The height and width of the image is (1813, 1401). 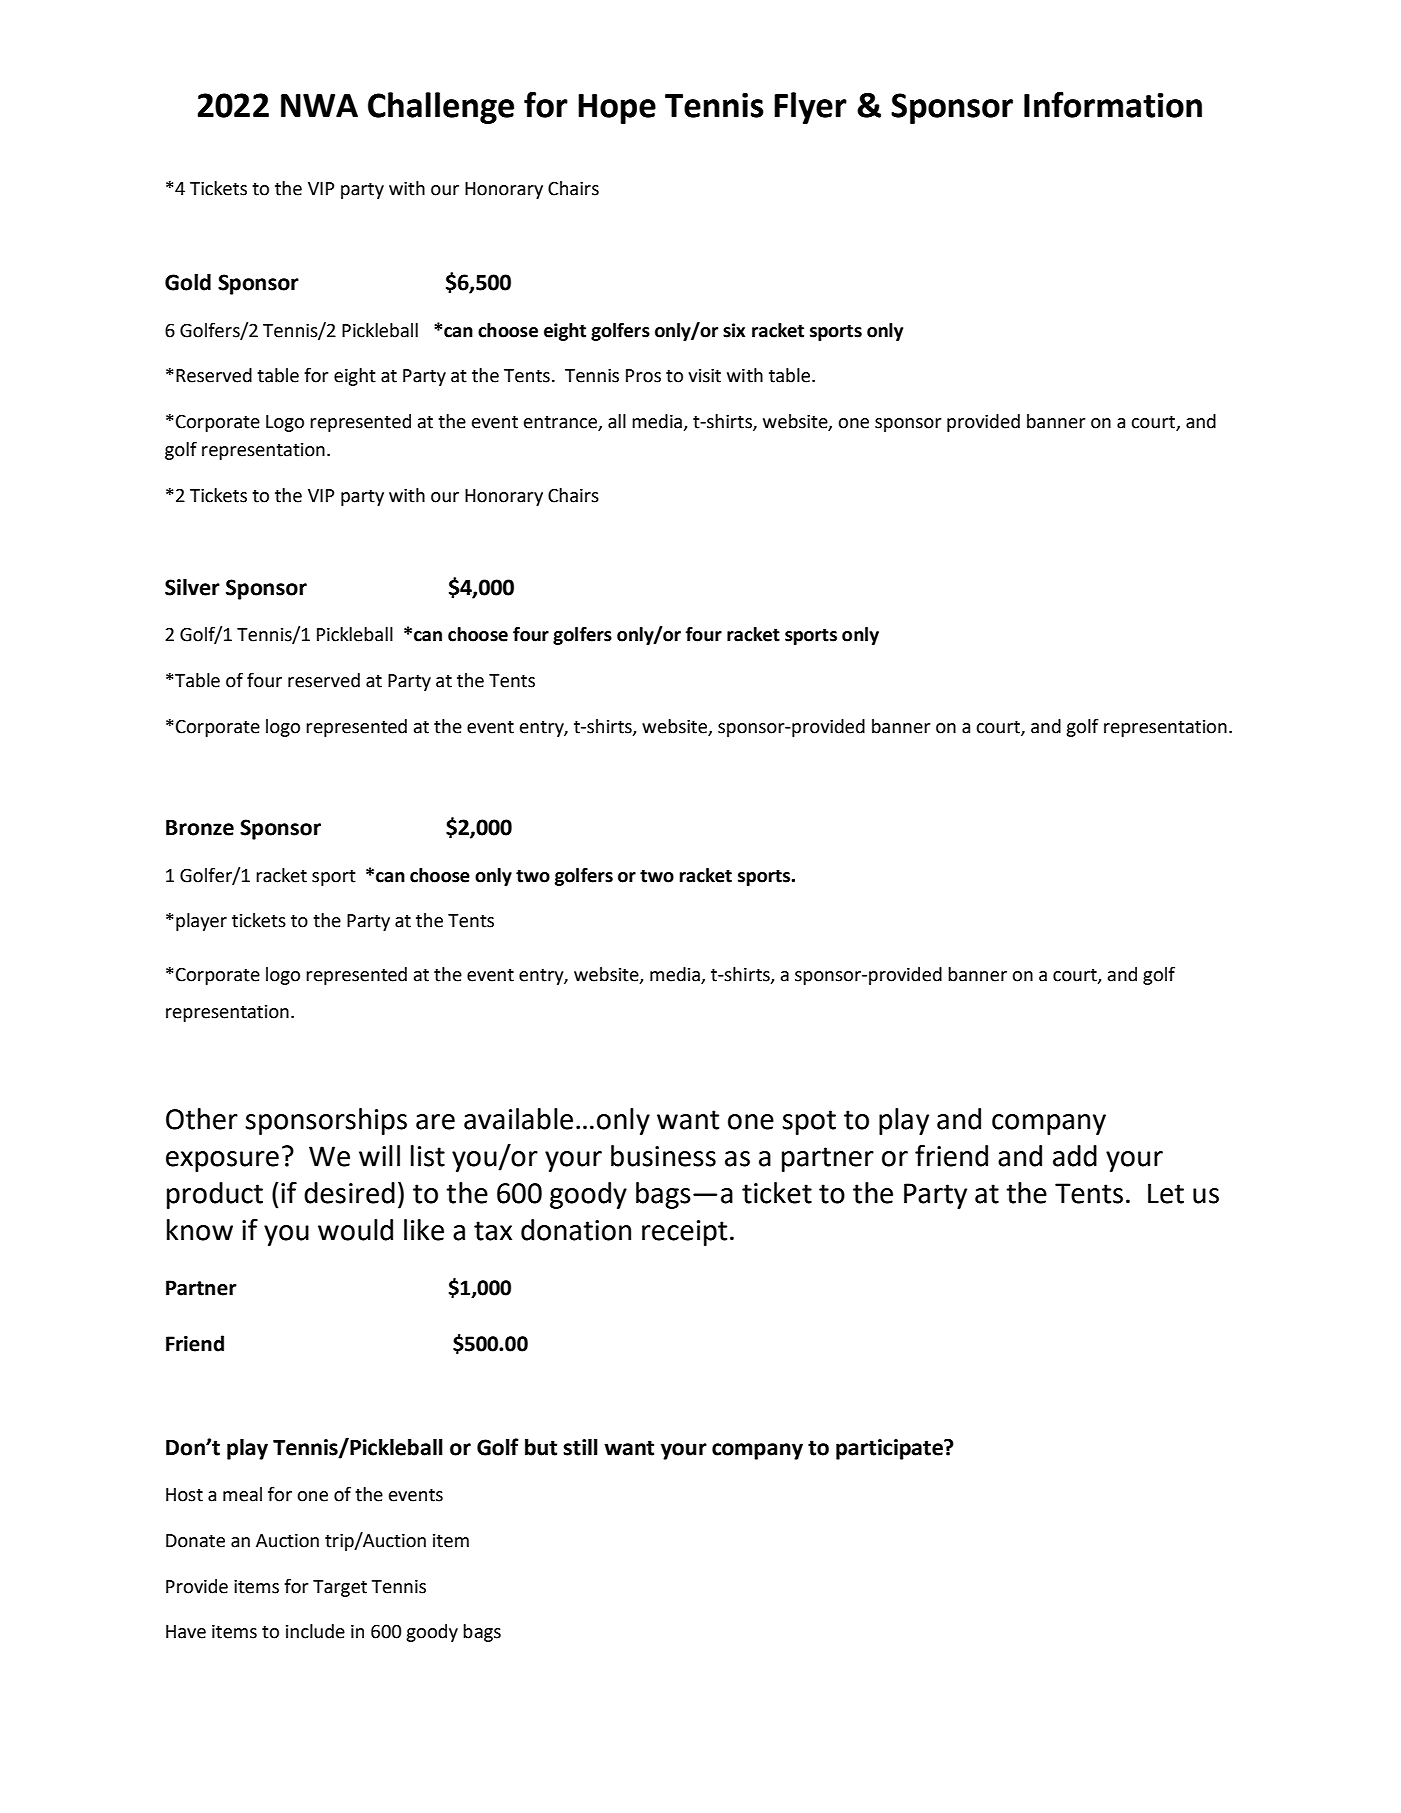 What do you see at coordinates (704, 376) in the image?
I see `visit` at bounding box center [704, 376].
